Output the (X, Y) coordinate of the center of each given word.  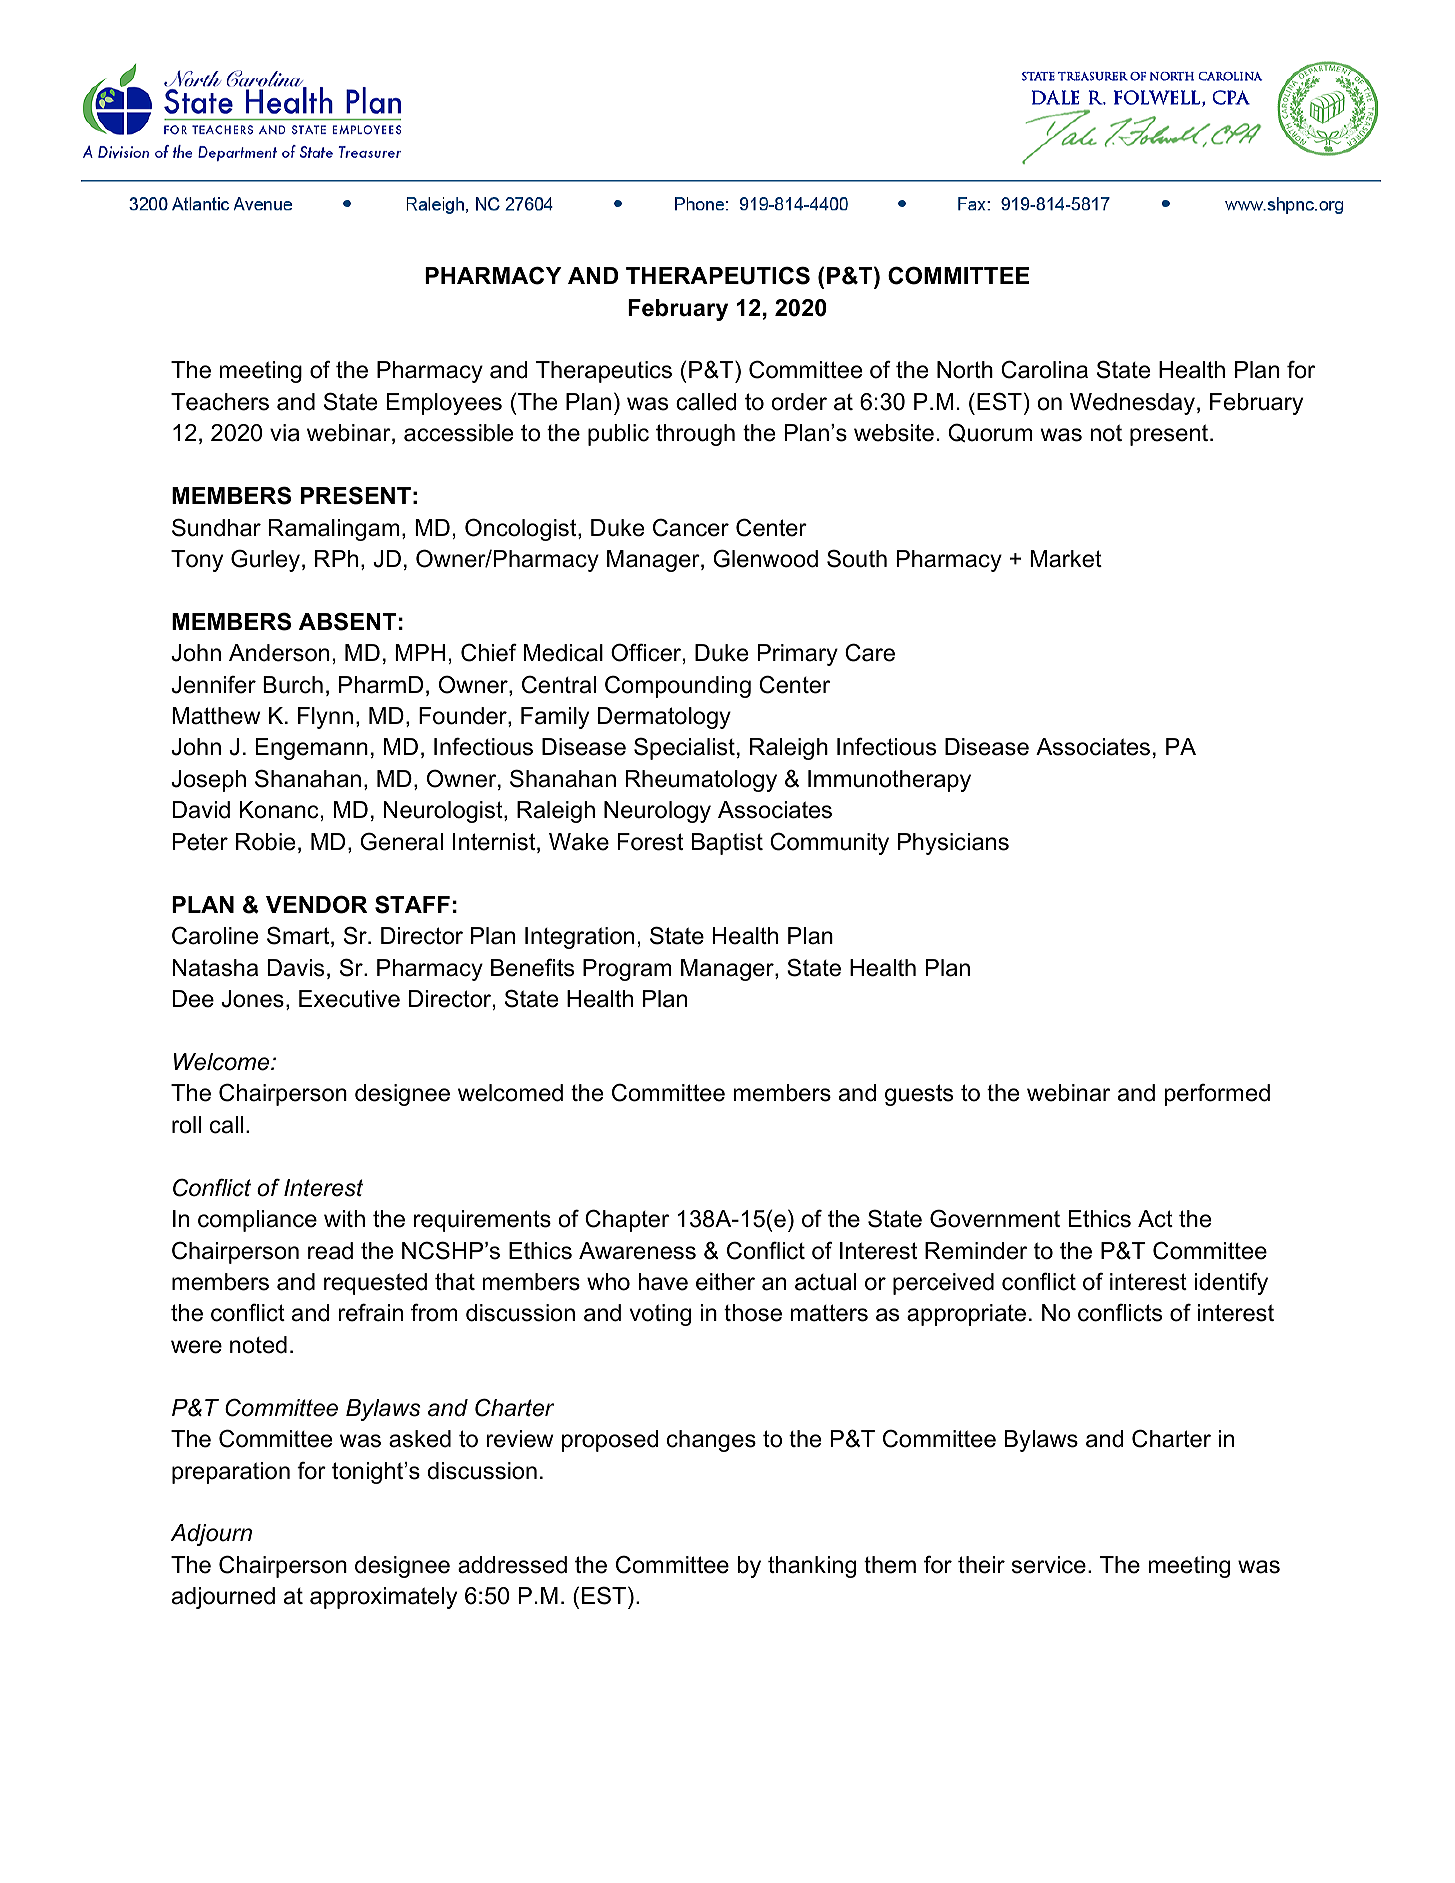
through (695, 435)
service (1049, 1565)
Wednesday (1132, 404)
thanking (812, 1567)
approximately (383, 1598)
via (285, 433)
